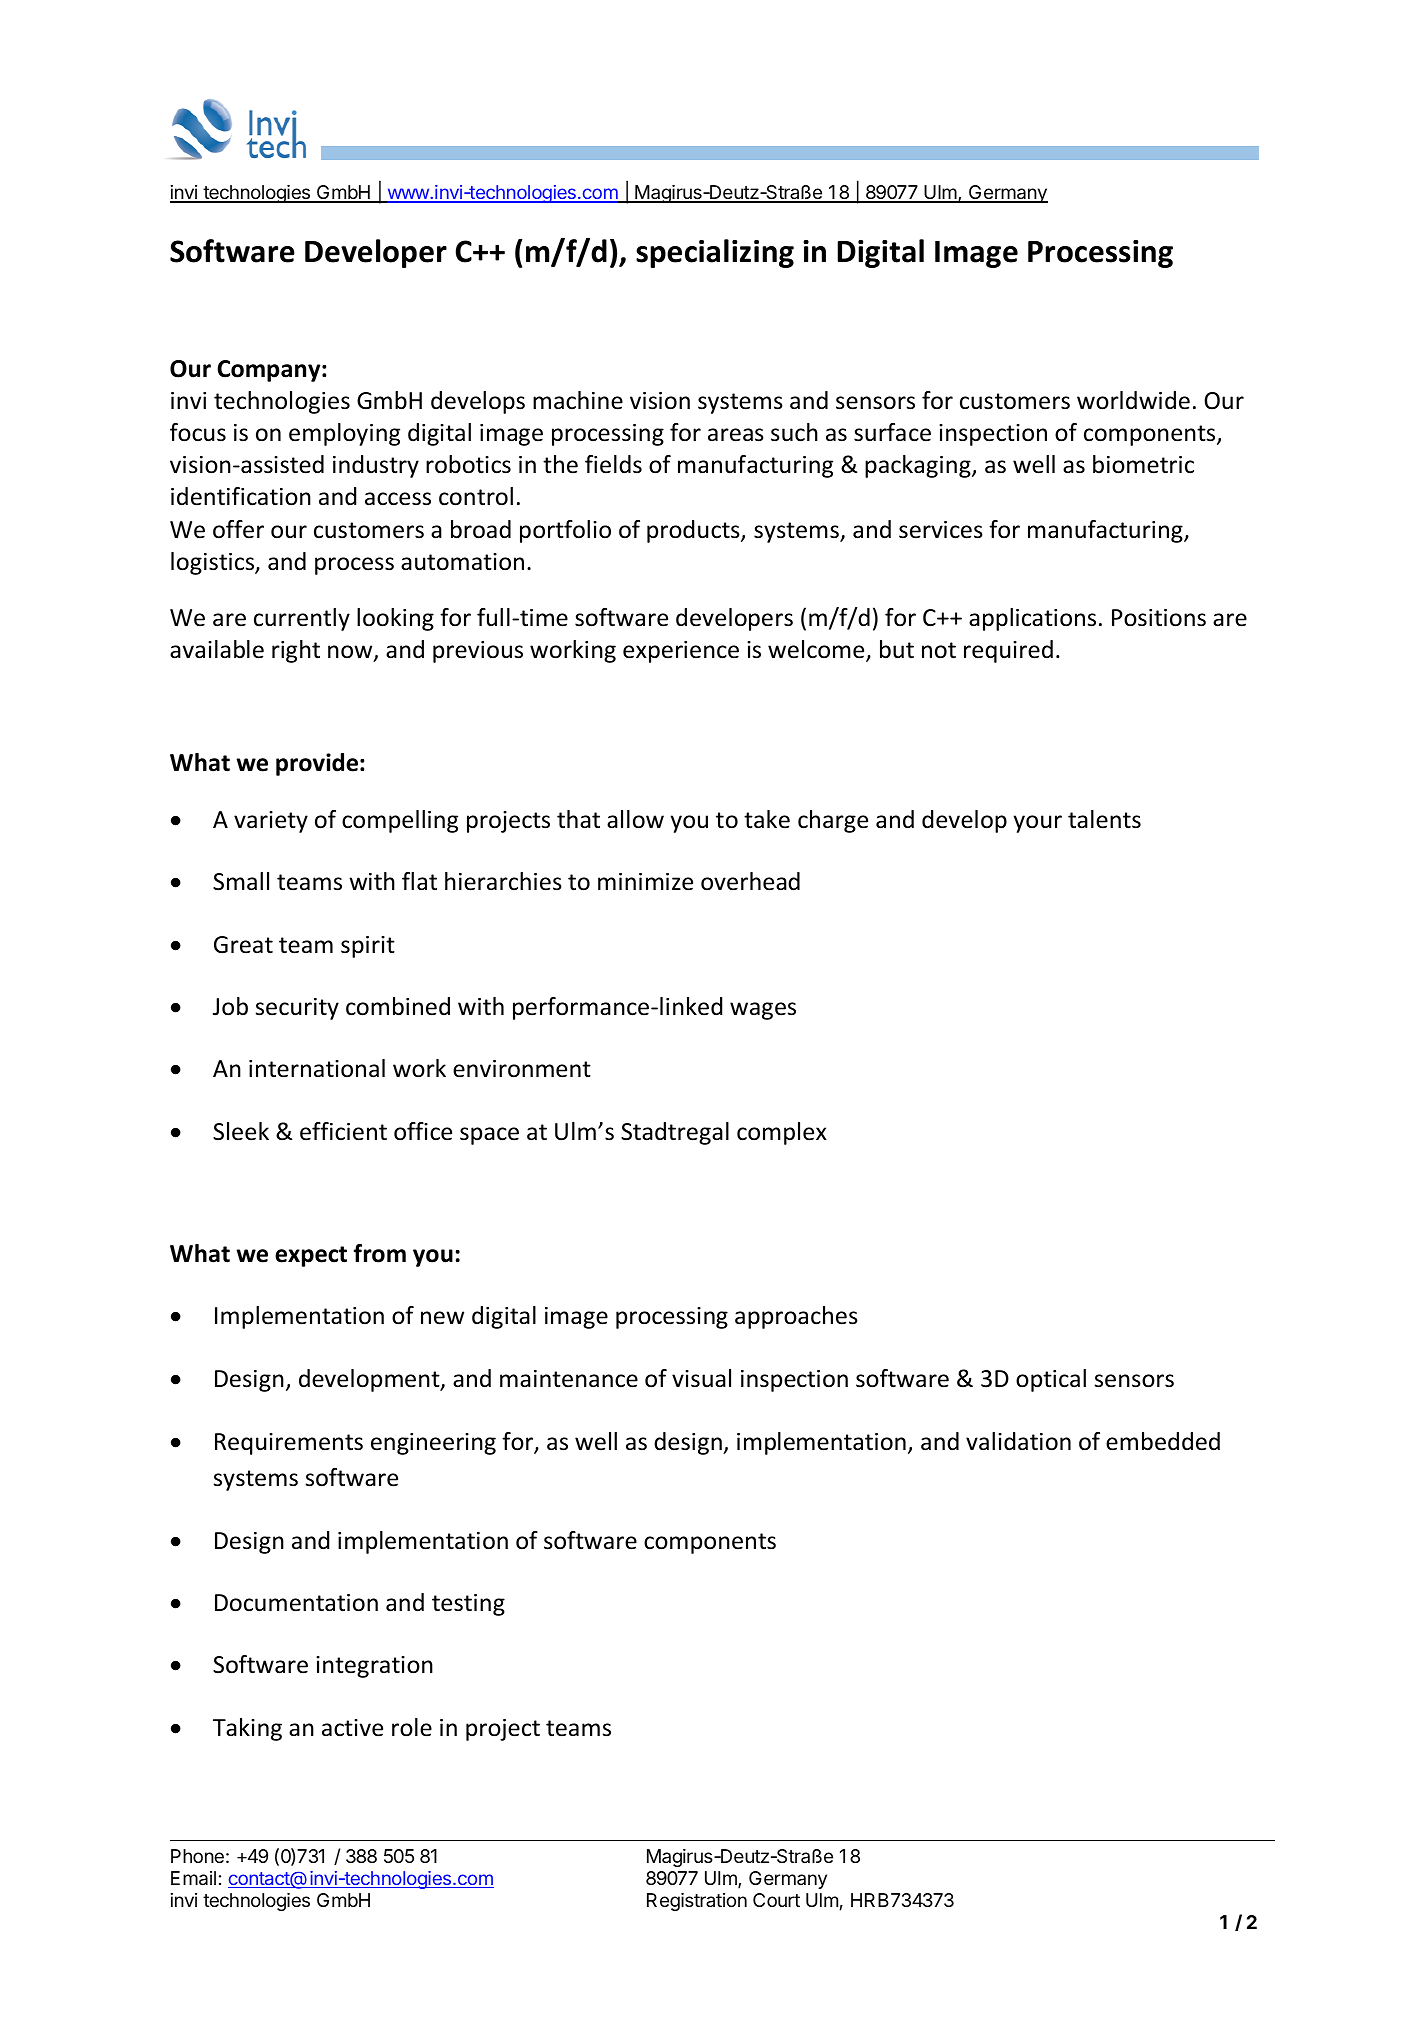  What do you see at coordinates (763, 1011) in the screenshot?
I see `wages` at bounding box center [763, 1011].
